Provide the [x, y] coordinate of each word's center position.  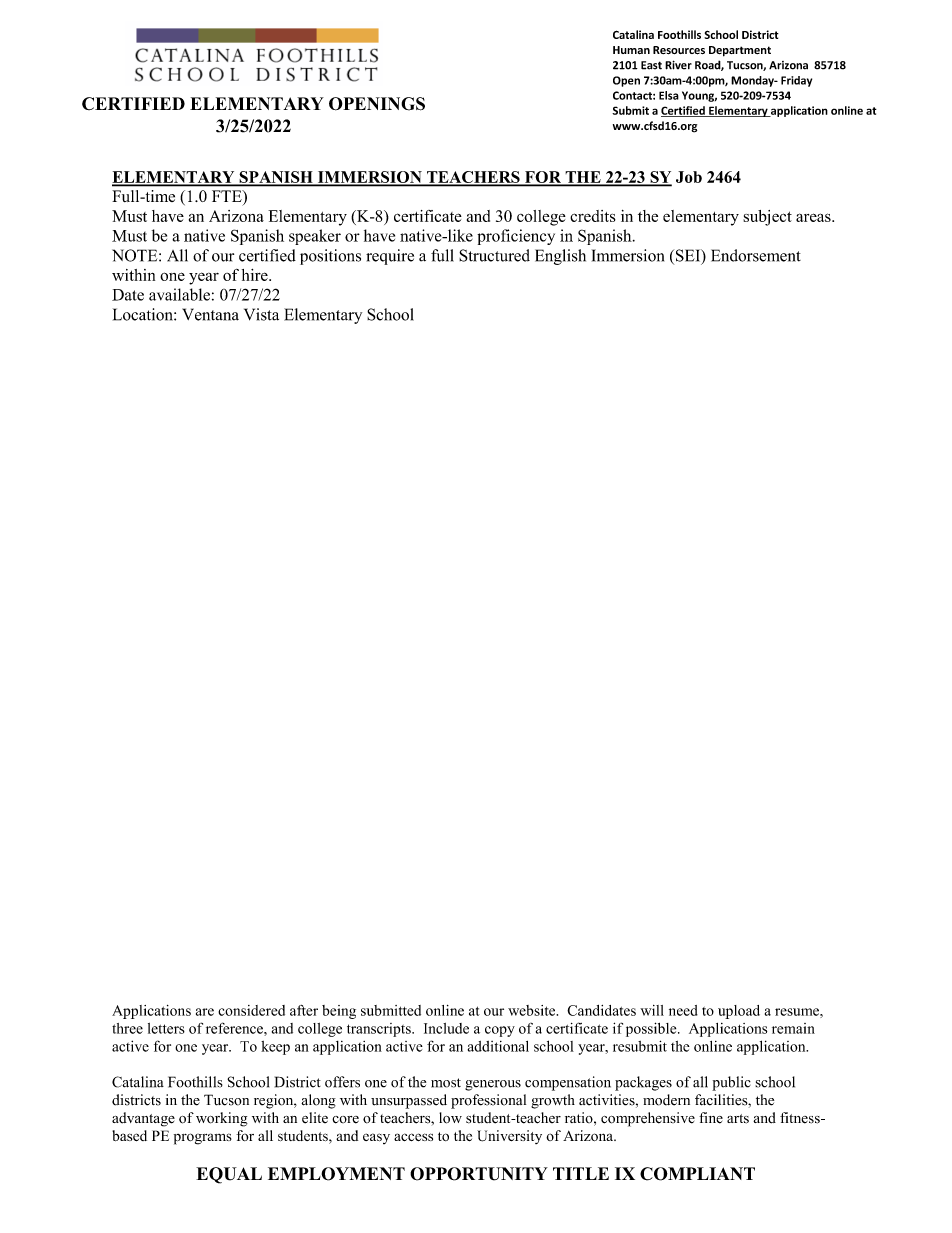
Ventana [210, 314]
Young [699, 96]
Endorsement [756, 255]
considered [251, 1010]
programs [203, 1139]
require [390, 257]
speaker [315, 237]
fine [711, 1118]
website [533, 1010]
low [450, 1118]
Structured [494, 255]
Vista [261, 314]
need [683, 1010]
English [560, 257]
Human [631, 50]
